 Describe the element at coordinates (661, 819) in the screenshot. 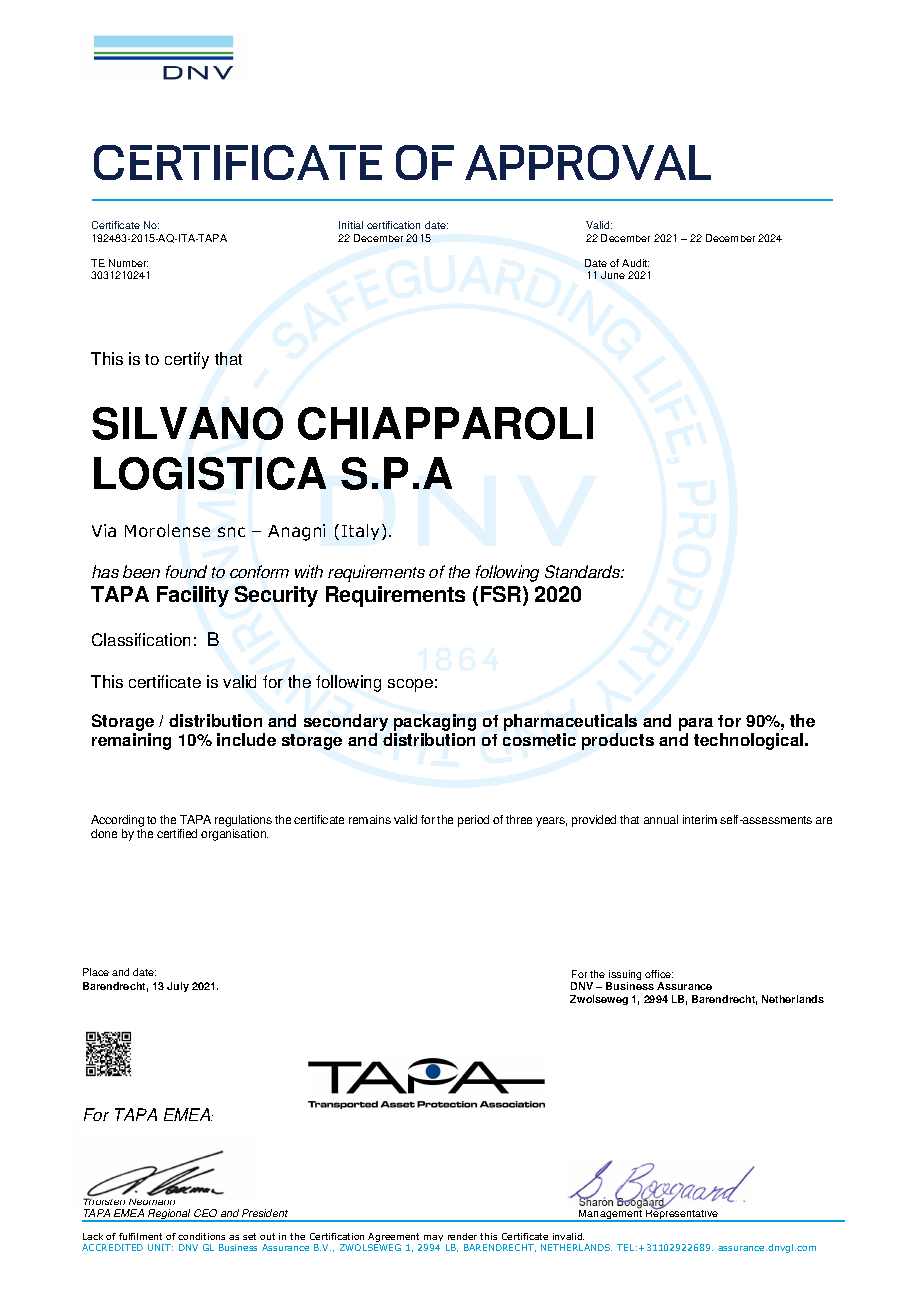

I see `annual` at that location.
